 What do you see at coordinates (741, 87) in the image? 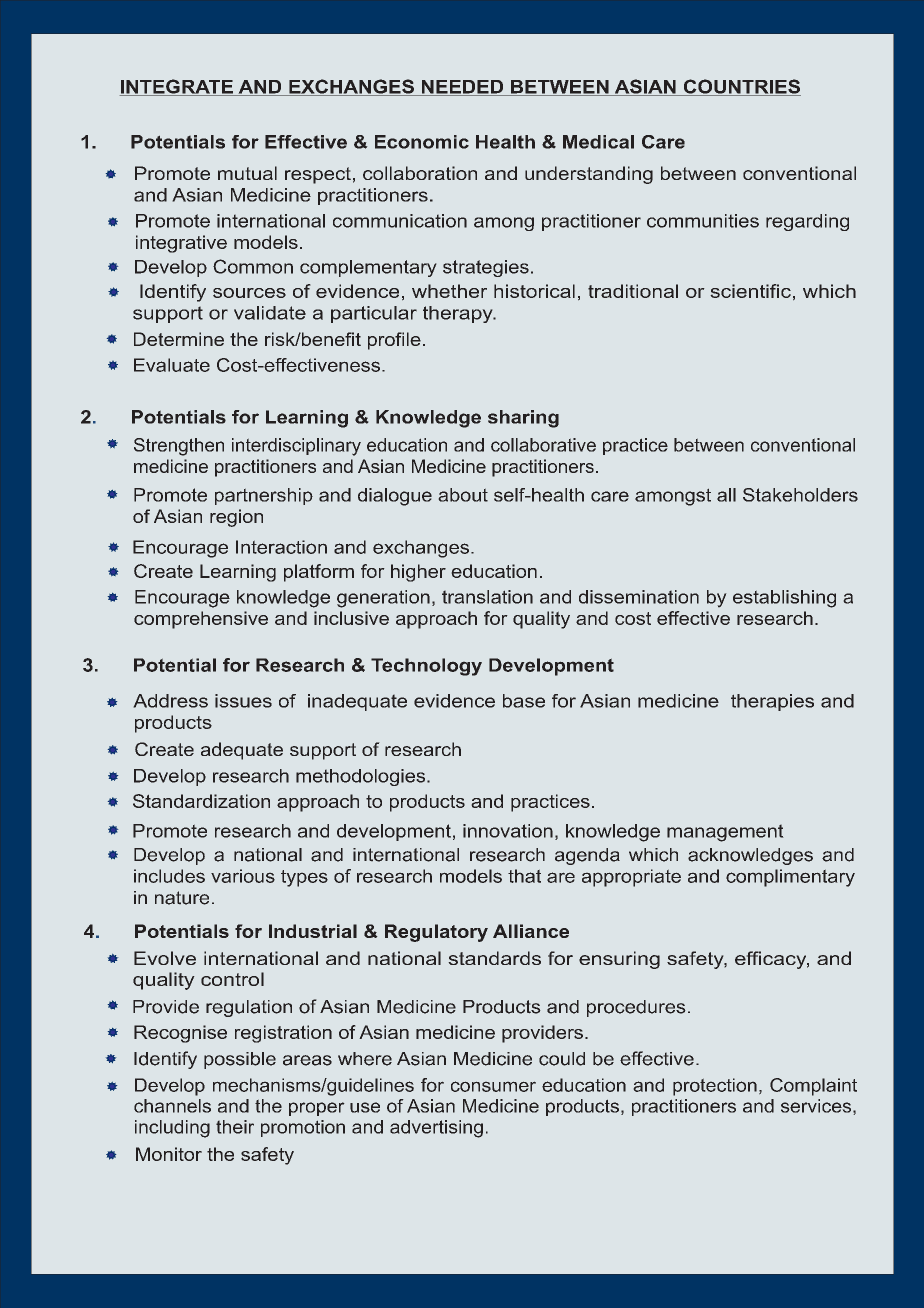
I see `COUNTRIES` at bounding box center [741, 87].
